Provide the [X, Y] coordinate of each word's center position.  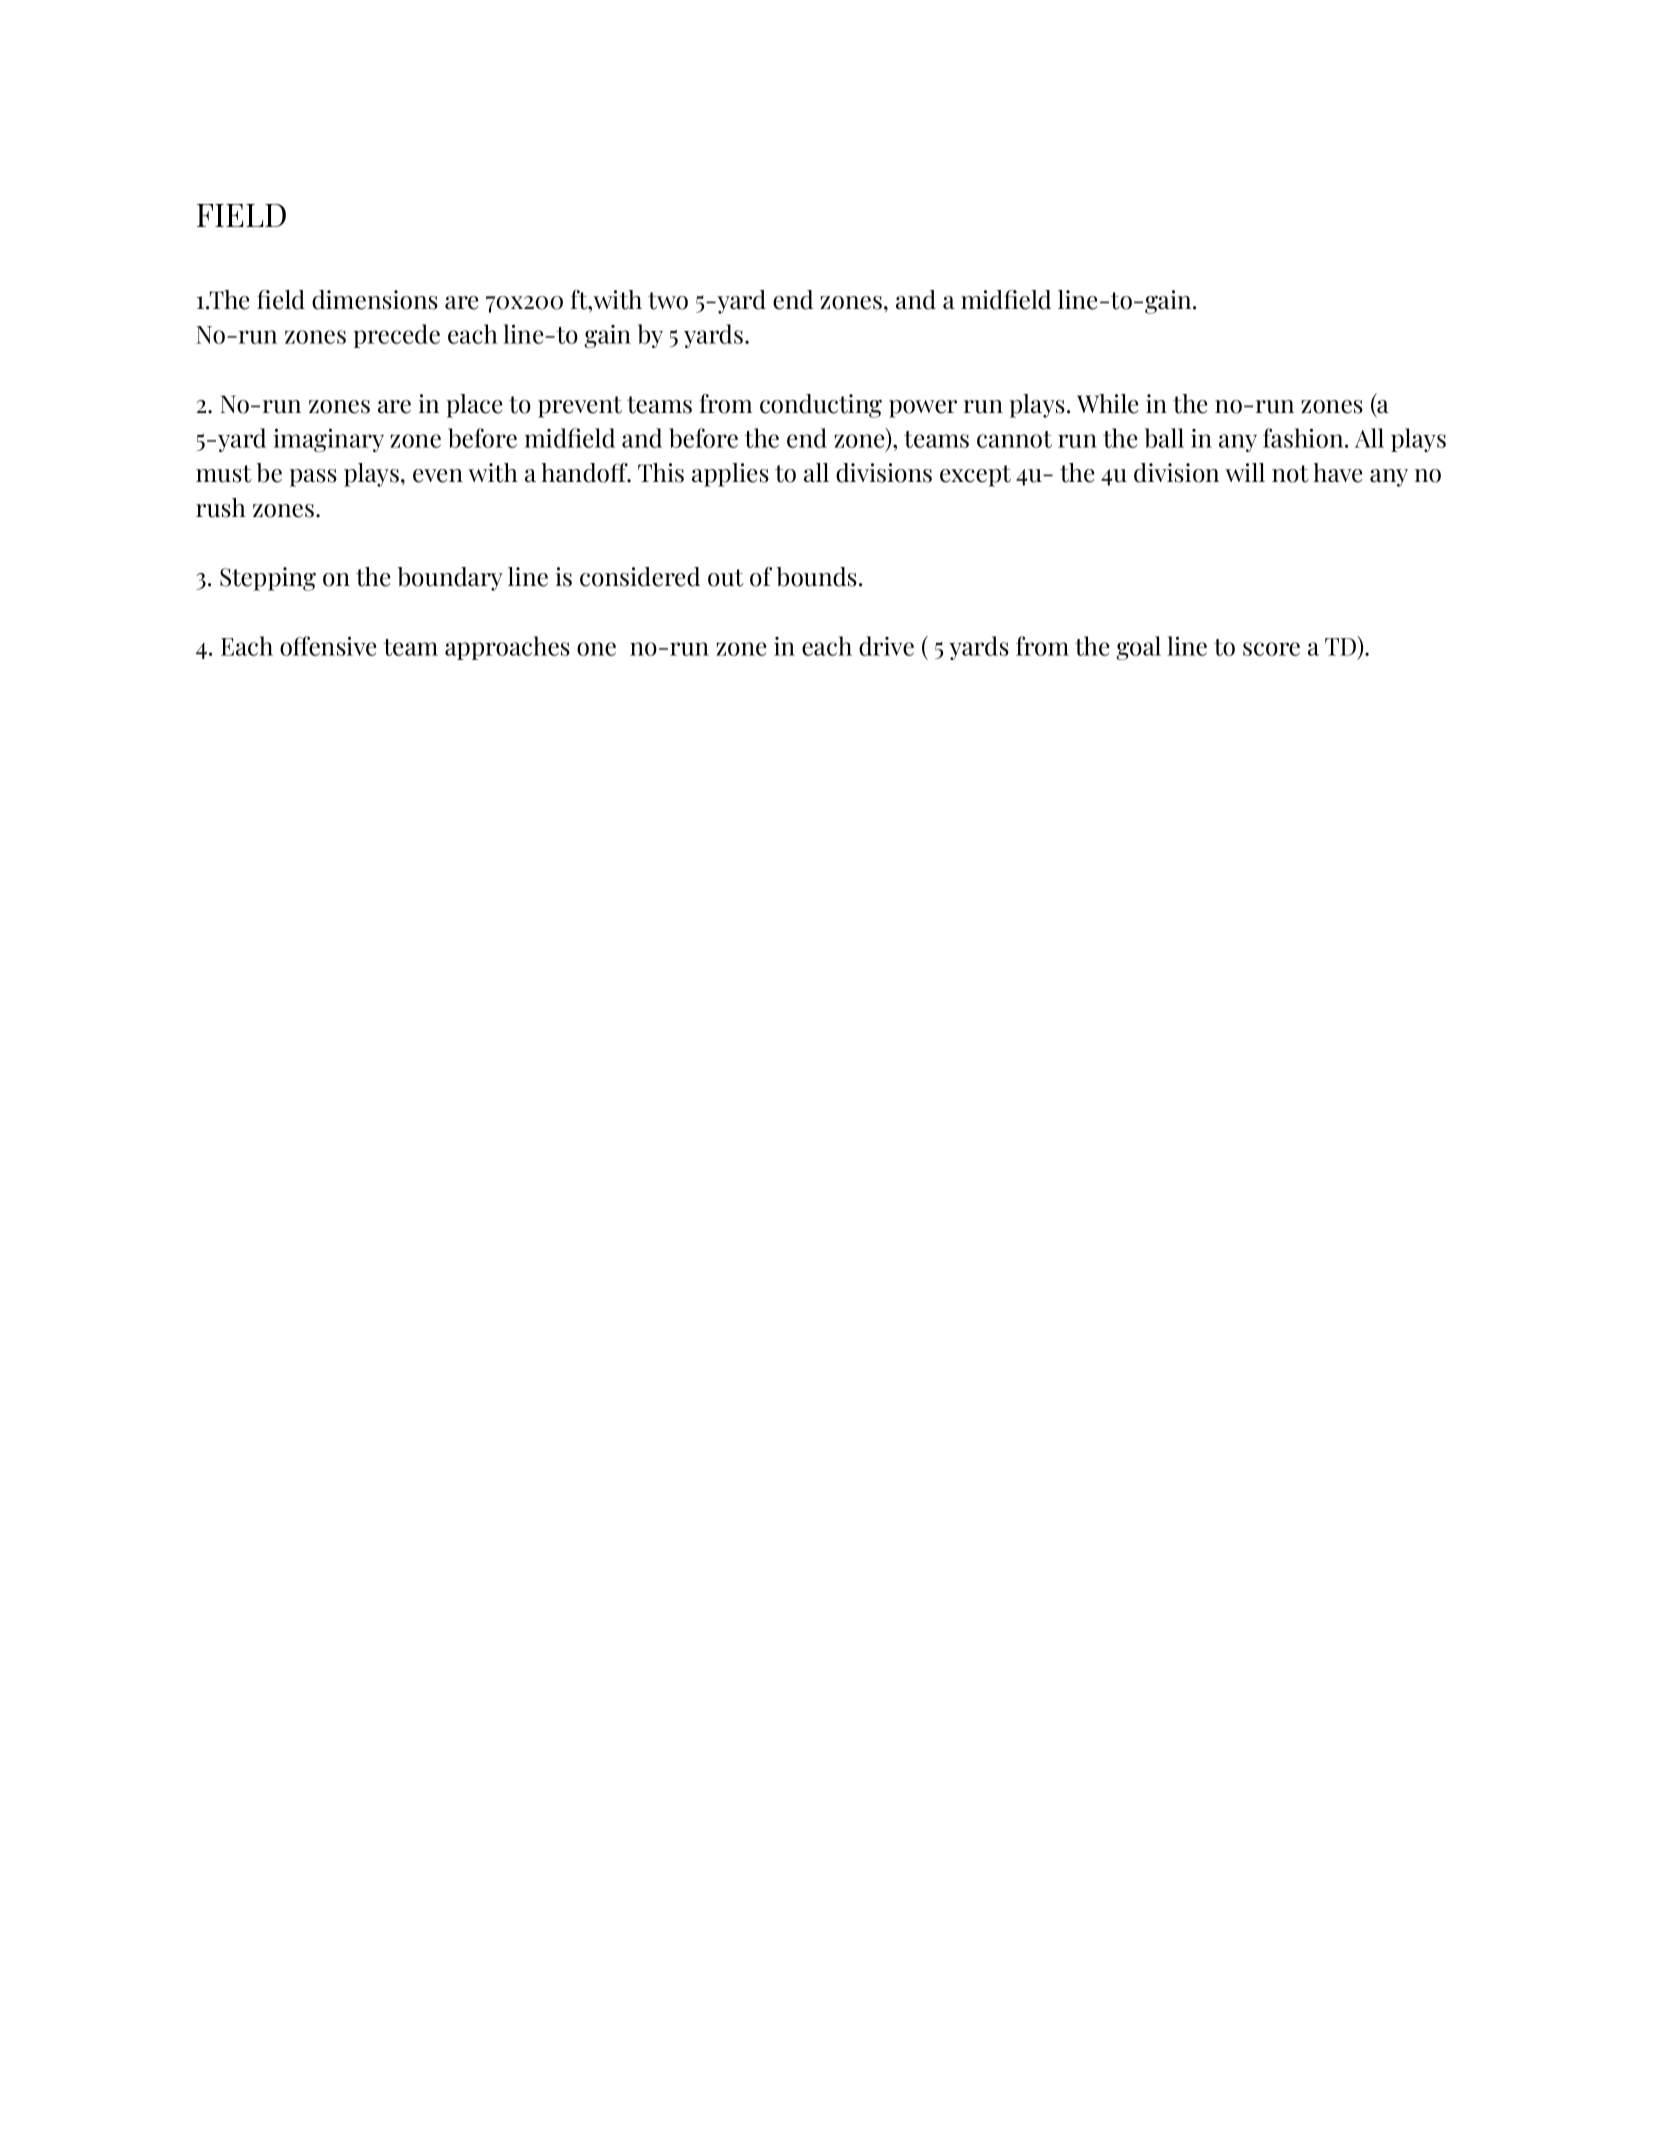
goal [1138, 648]
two [668, 301]
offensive [328, 646]
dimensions [375, 300]
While [1107, 404]
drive [886, 646]
